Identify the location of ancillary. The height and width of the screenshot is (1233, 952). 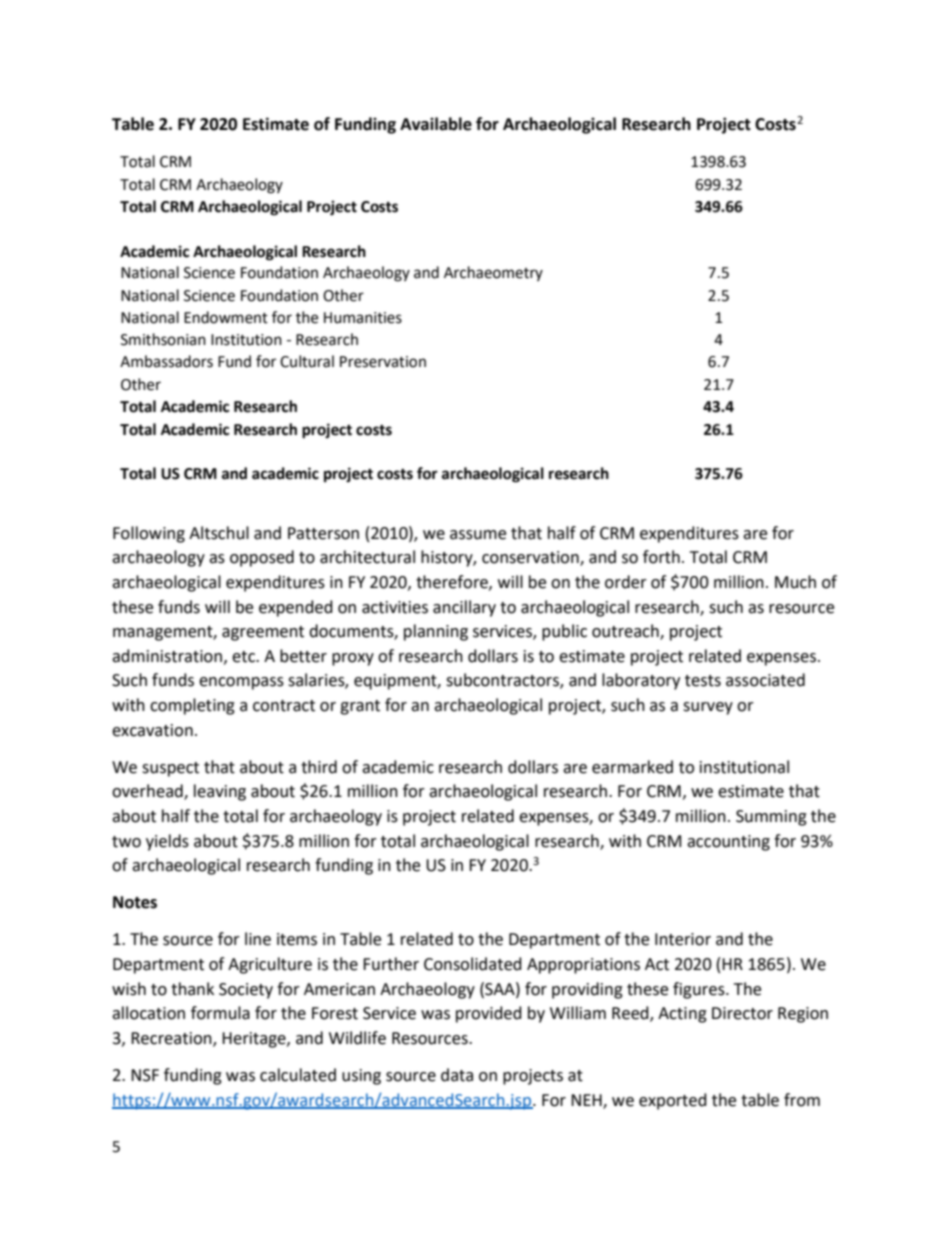
(464, 608).
